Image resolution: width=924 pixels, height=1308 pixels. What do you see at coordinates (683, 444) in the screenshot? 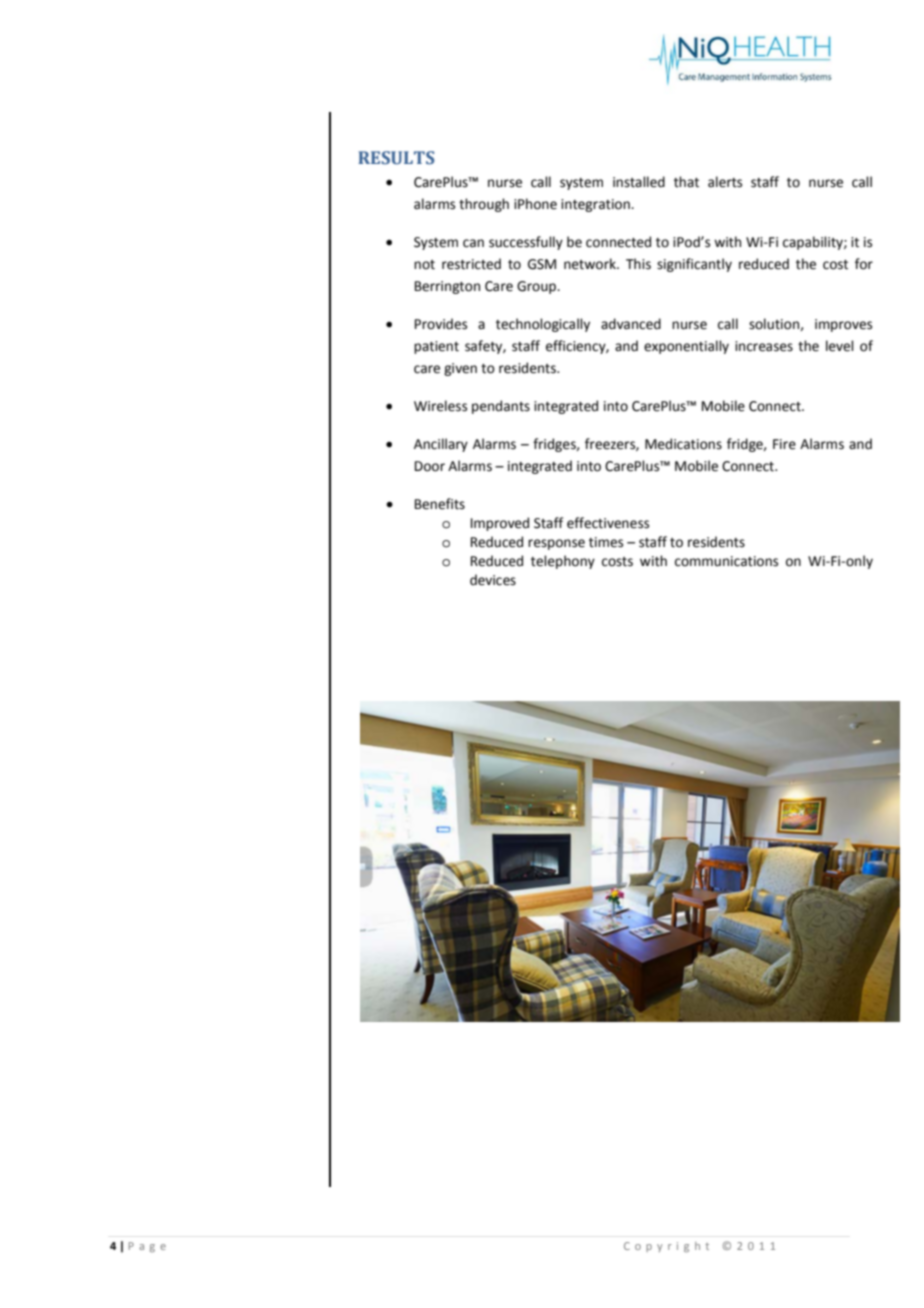
I see `Medications` at bounding box center [683, 444].
